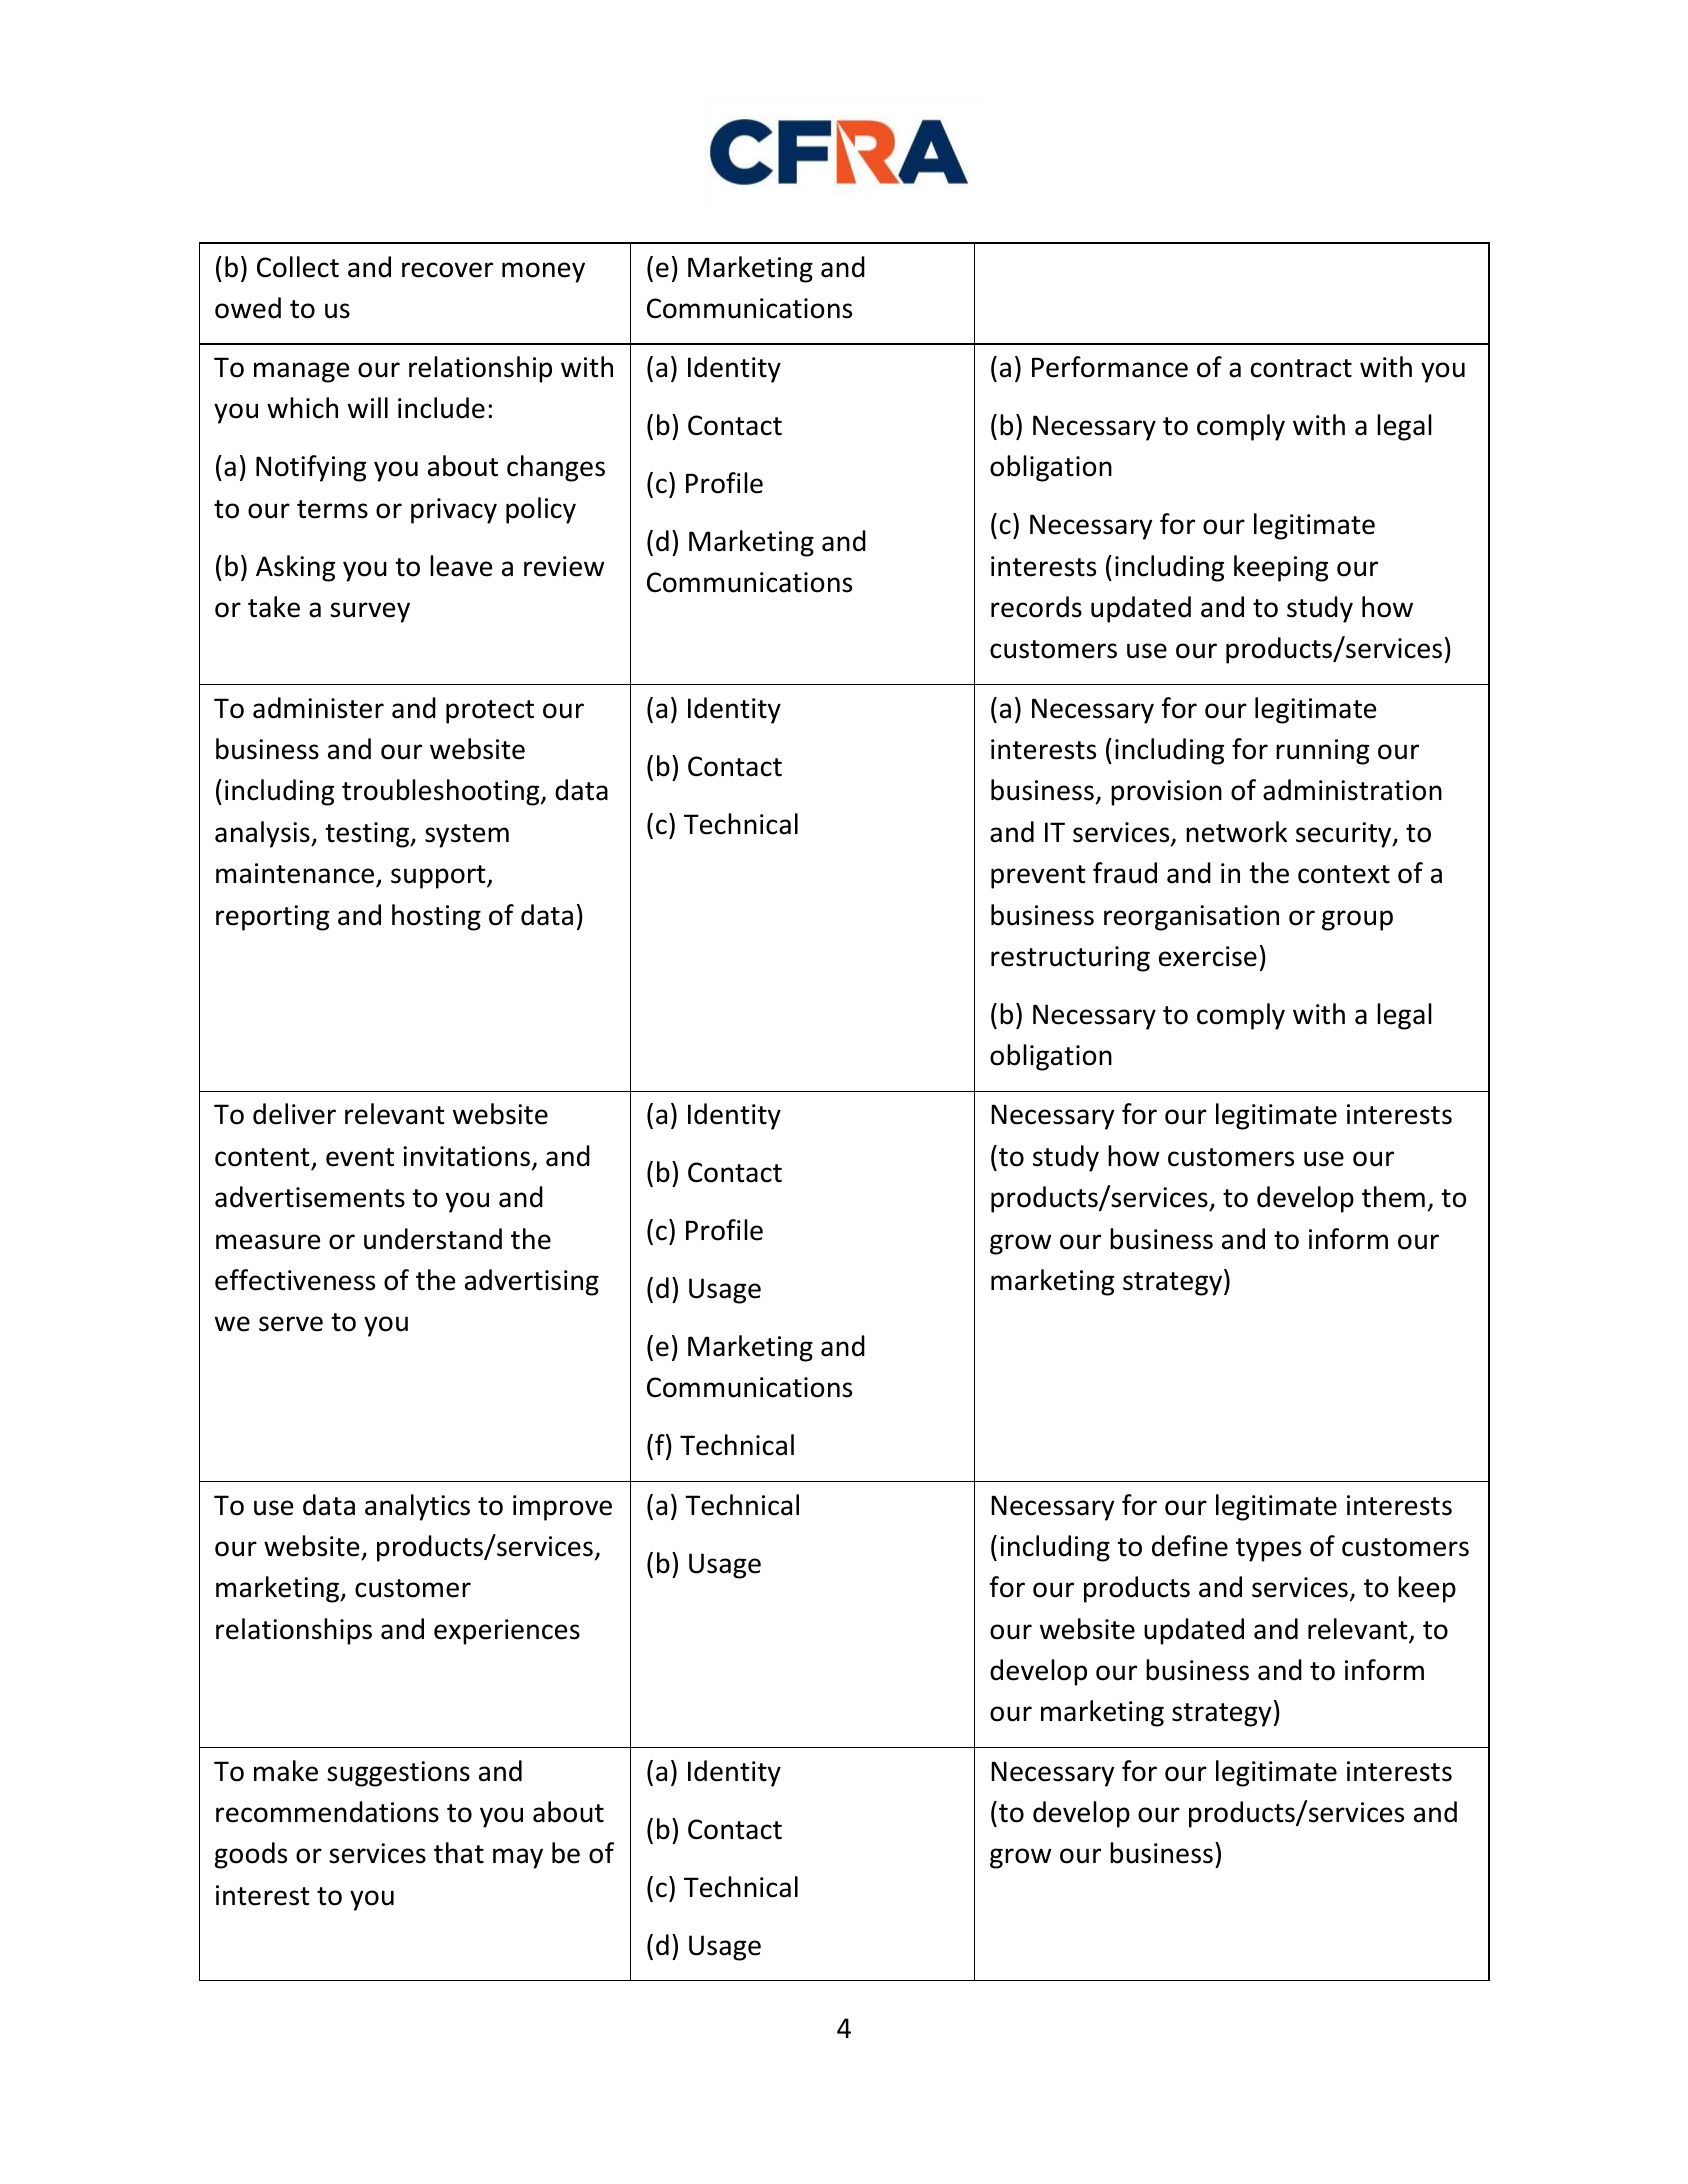  What do you see at coordinates (294, 1114) in the screenshot?
I see `deliver` at bounding box center [294, 1114].
